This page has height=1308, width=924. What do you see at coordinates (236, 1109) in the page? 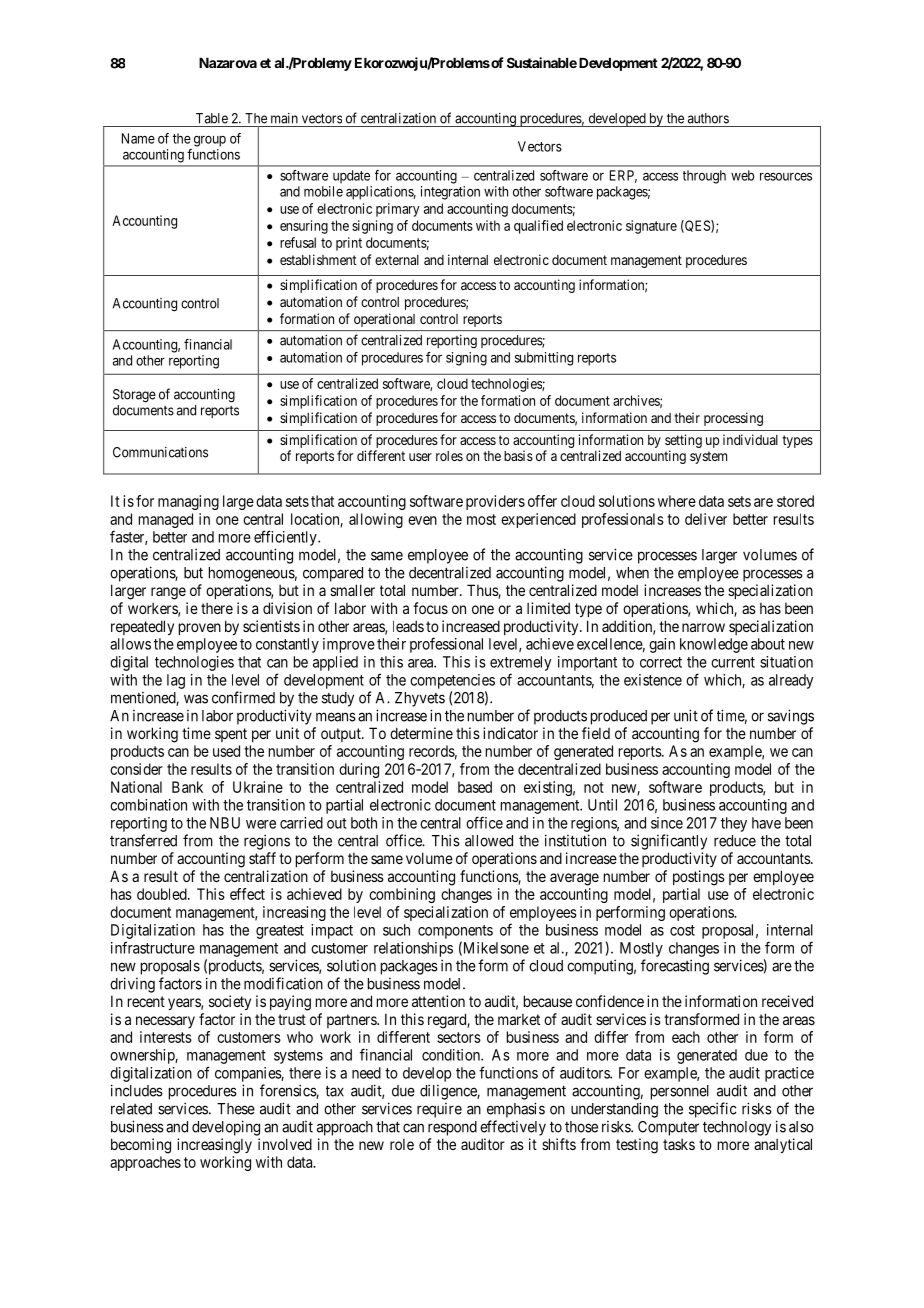
I see `These` at bounding box center [236, 1109].
